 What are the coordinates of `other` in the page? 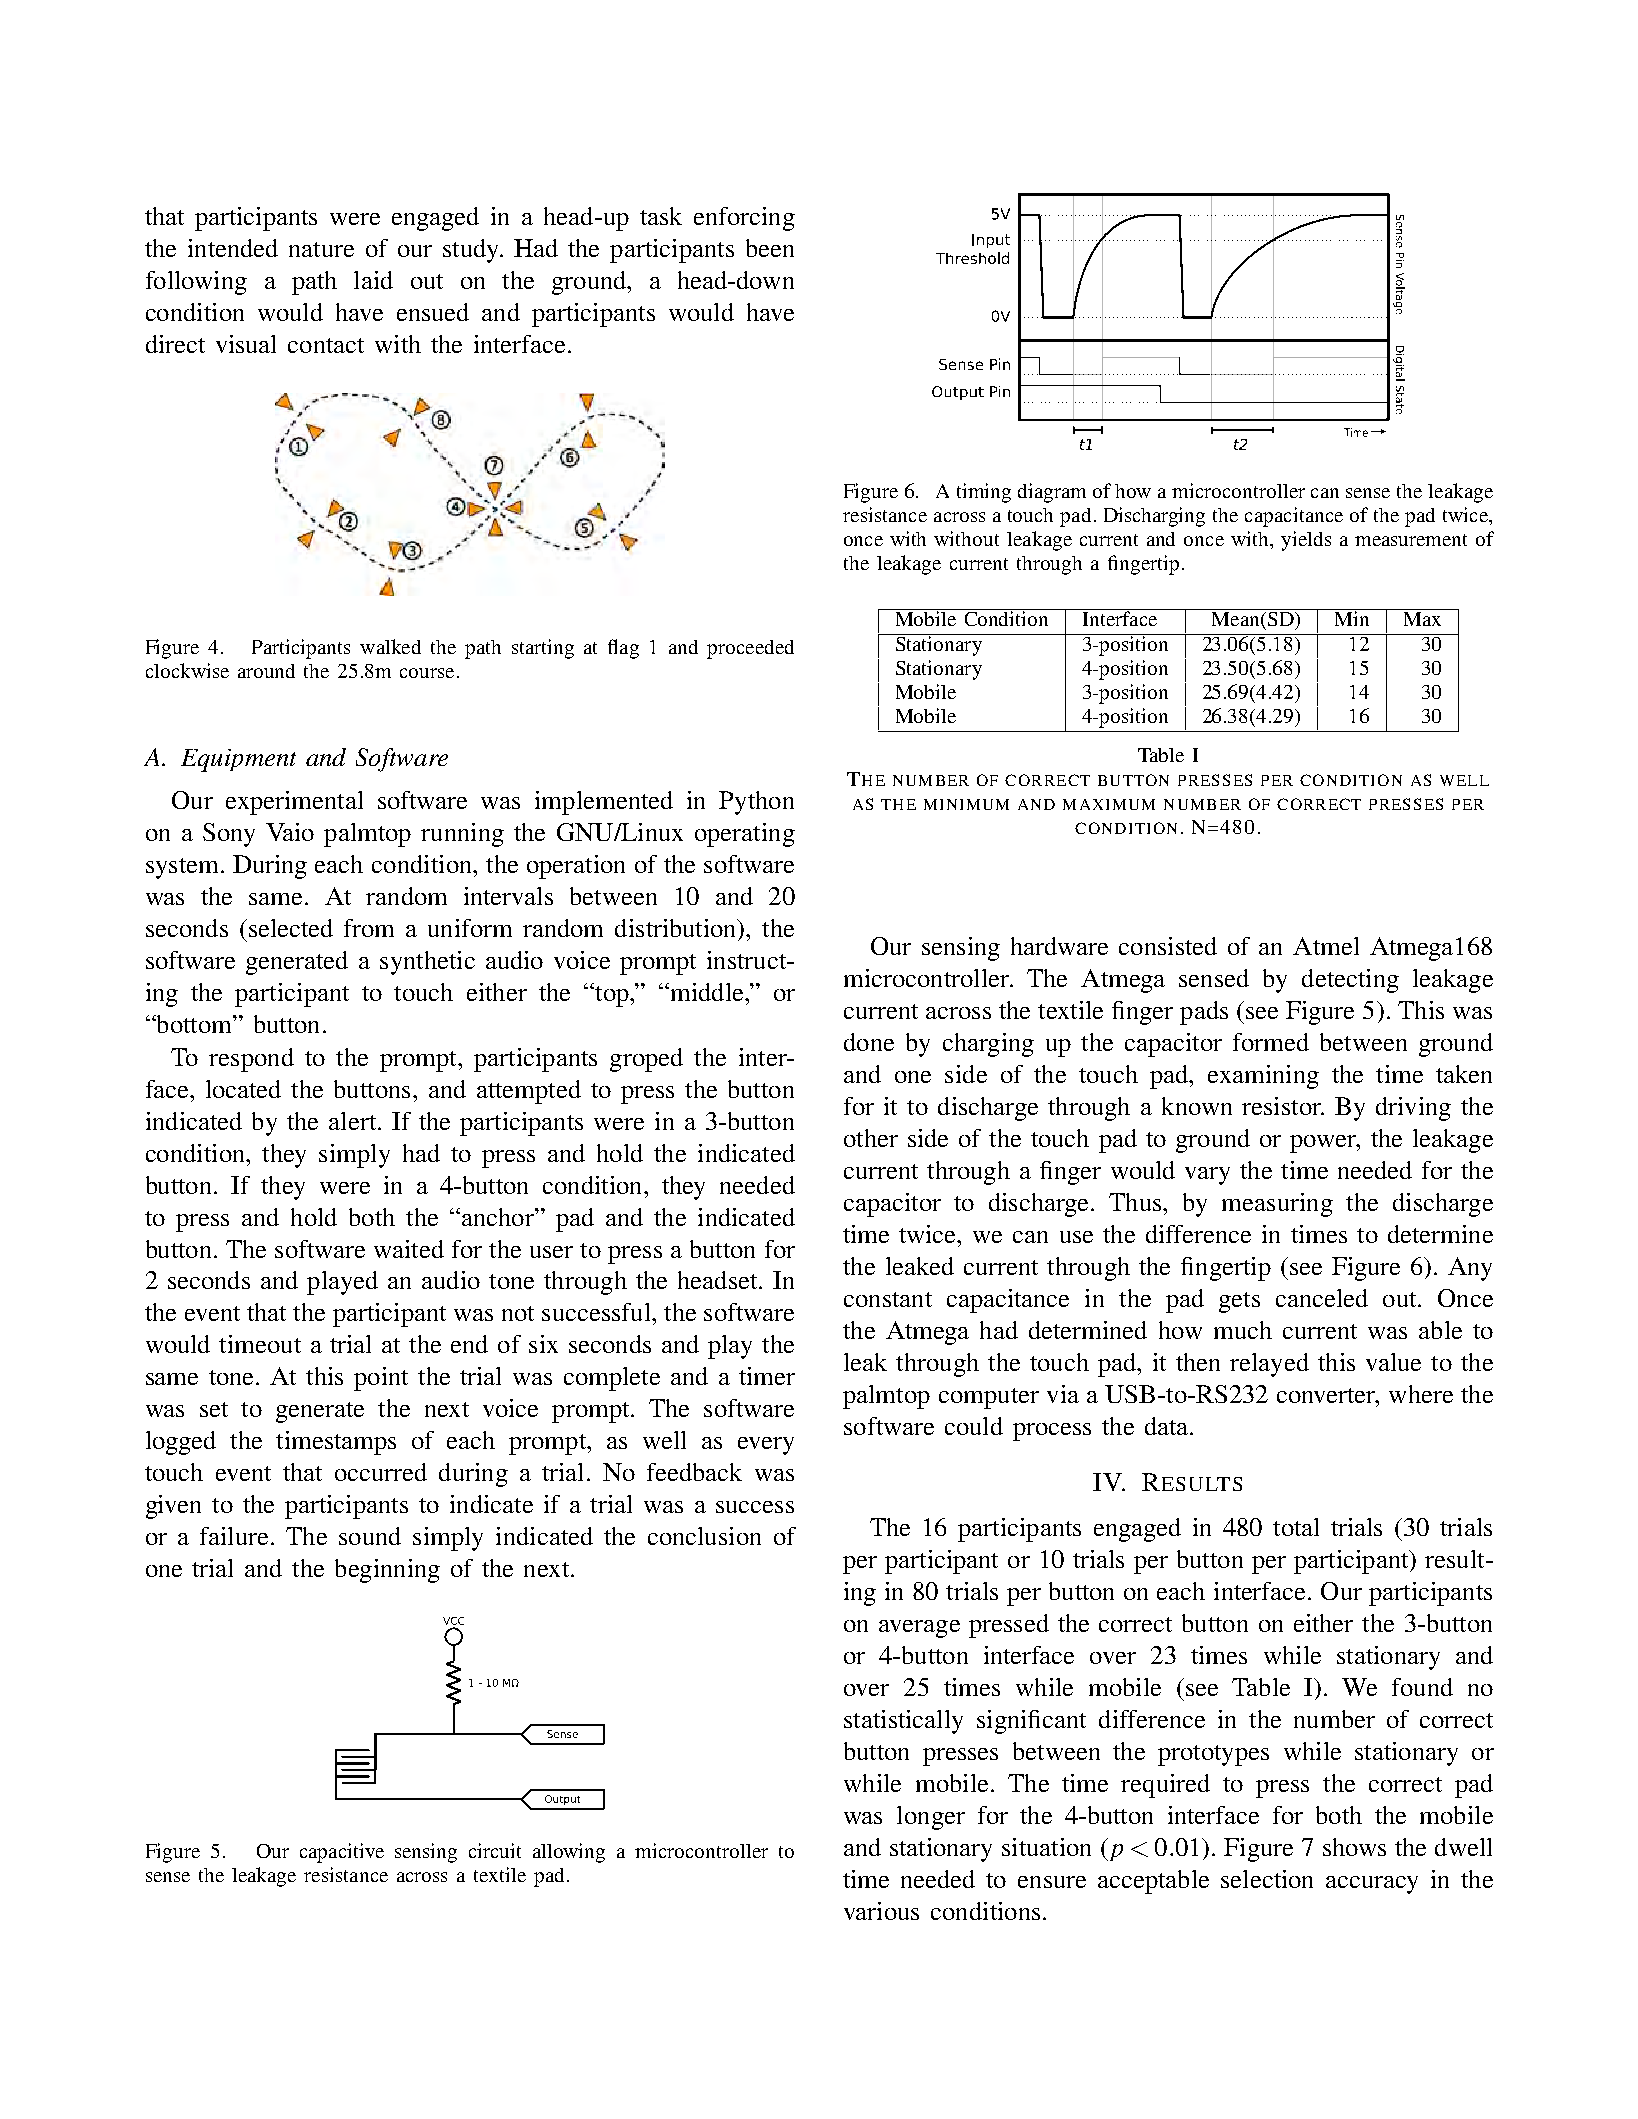 It's located at (871, 1138).
